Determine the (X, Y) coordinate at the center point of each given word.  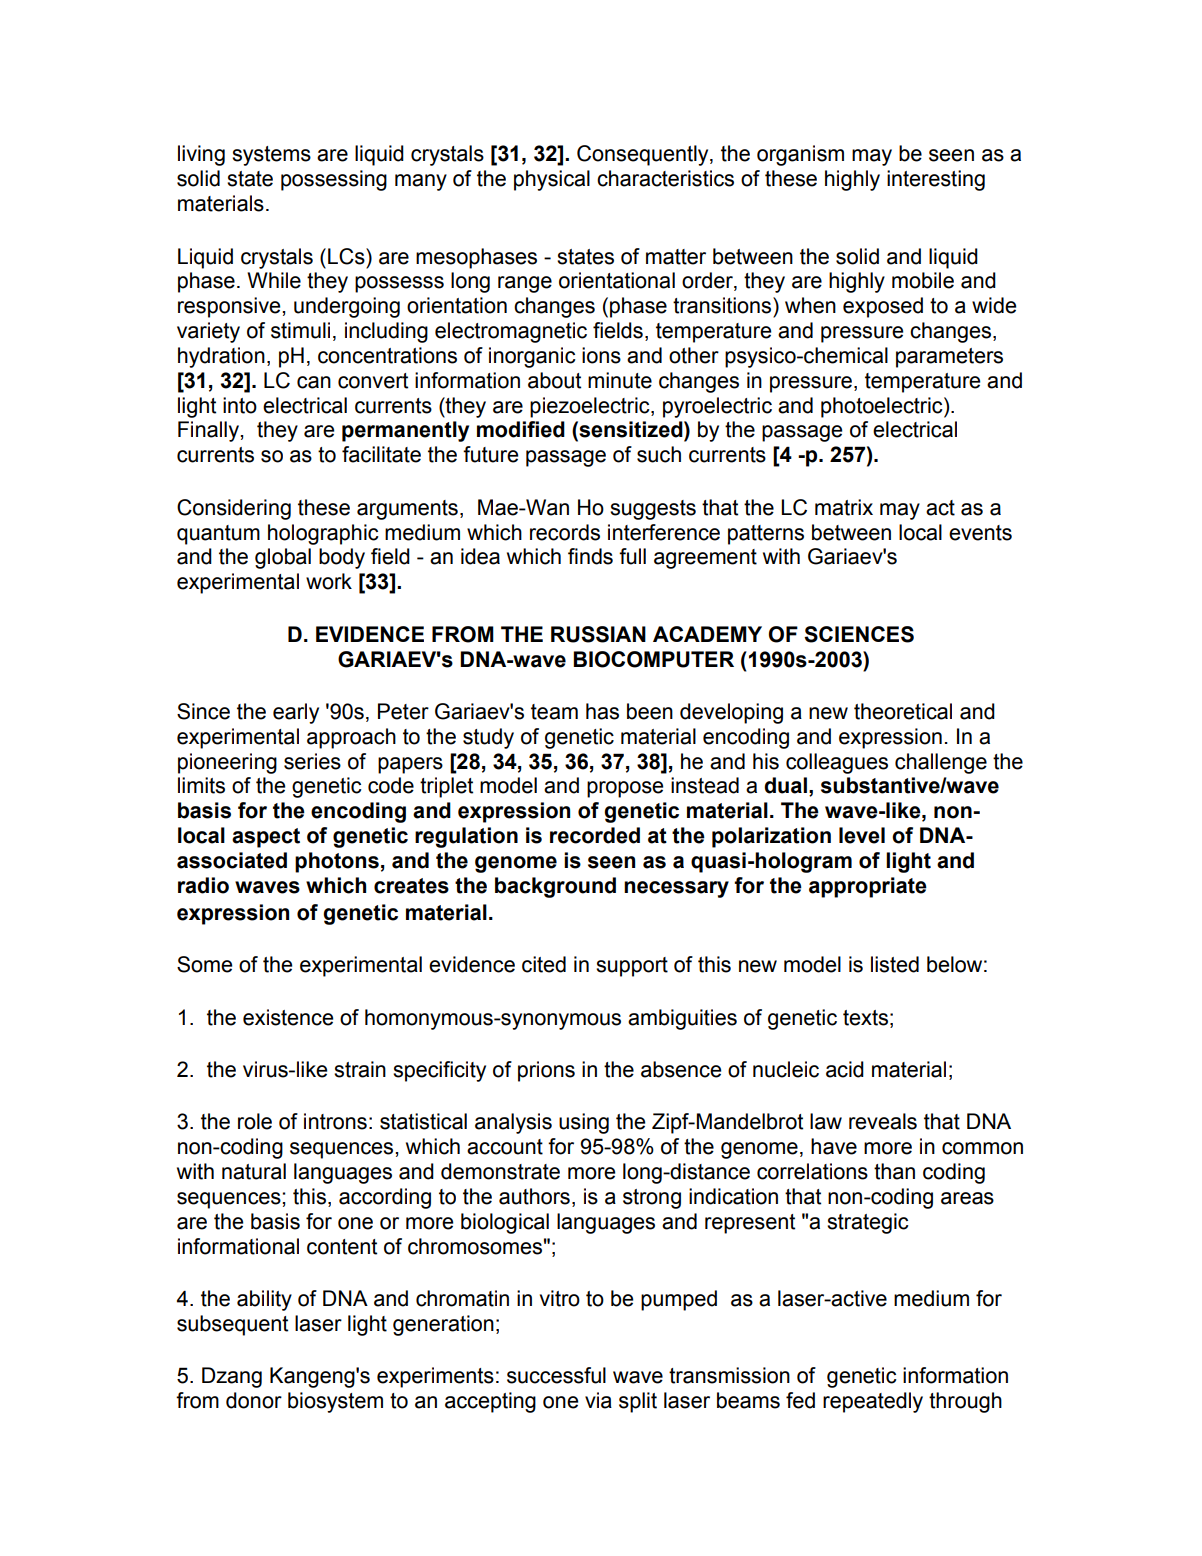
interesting (936, 180)
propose (625, 789)
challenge (941, 763)
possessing (334, 180)
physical (552, 180)
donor (254, 1400)
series (312, 761)
